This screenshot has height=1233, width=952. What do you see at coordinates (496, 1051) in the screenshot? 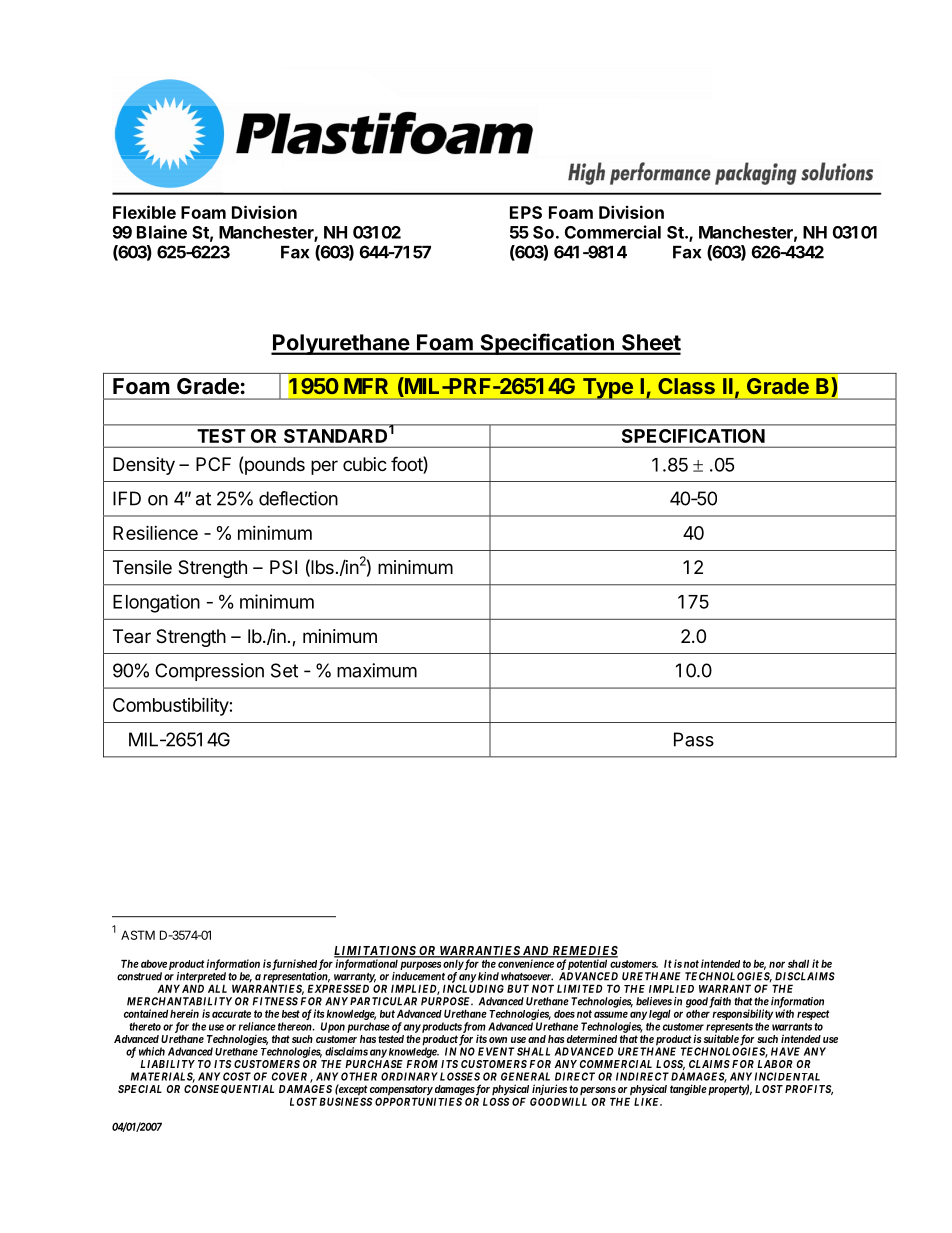
I see `EVENT` at bounding box center [496, 1051].
